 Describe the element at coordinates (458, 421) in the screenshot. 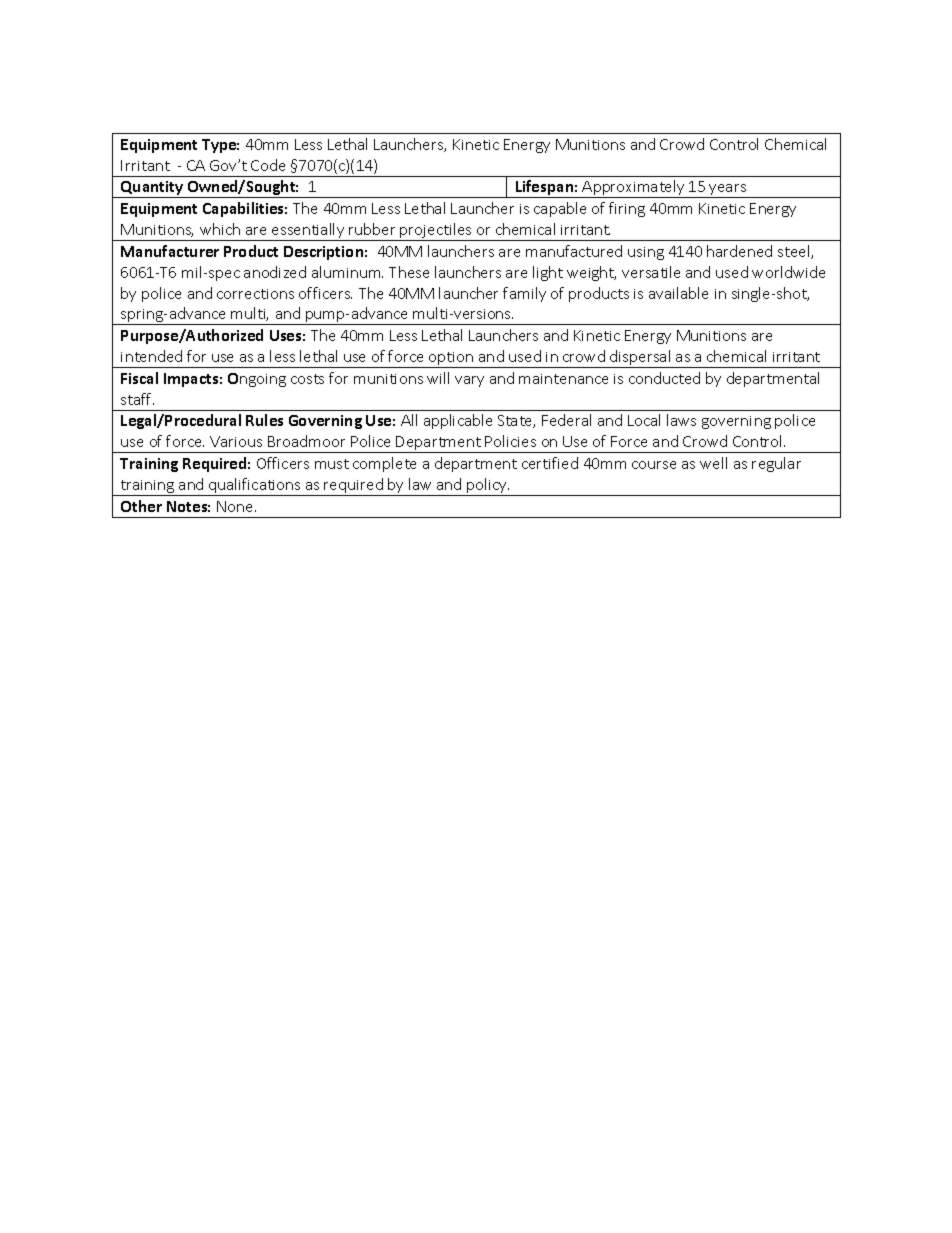

I see `applicable` at that location.
